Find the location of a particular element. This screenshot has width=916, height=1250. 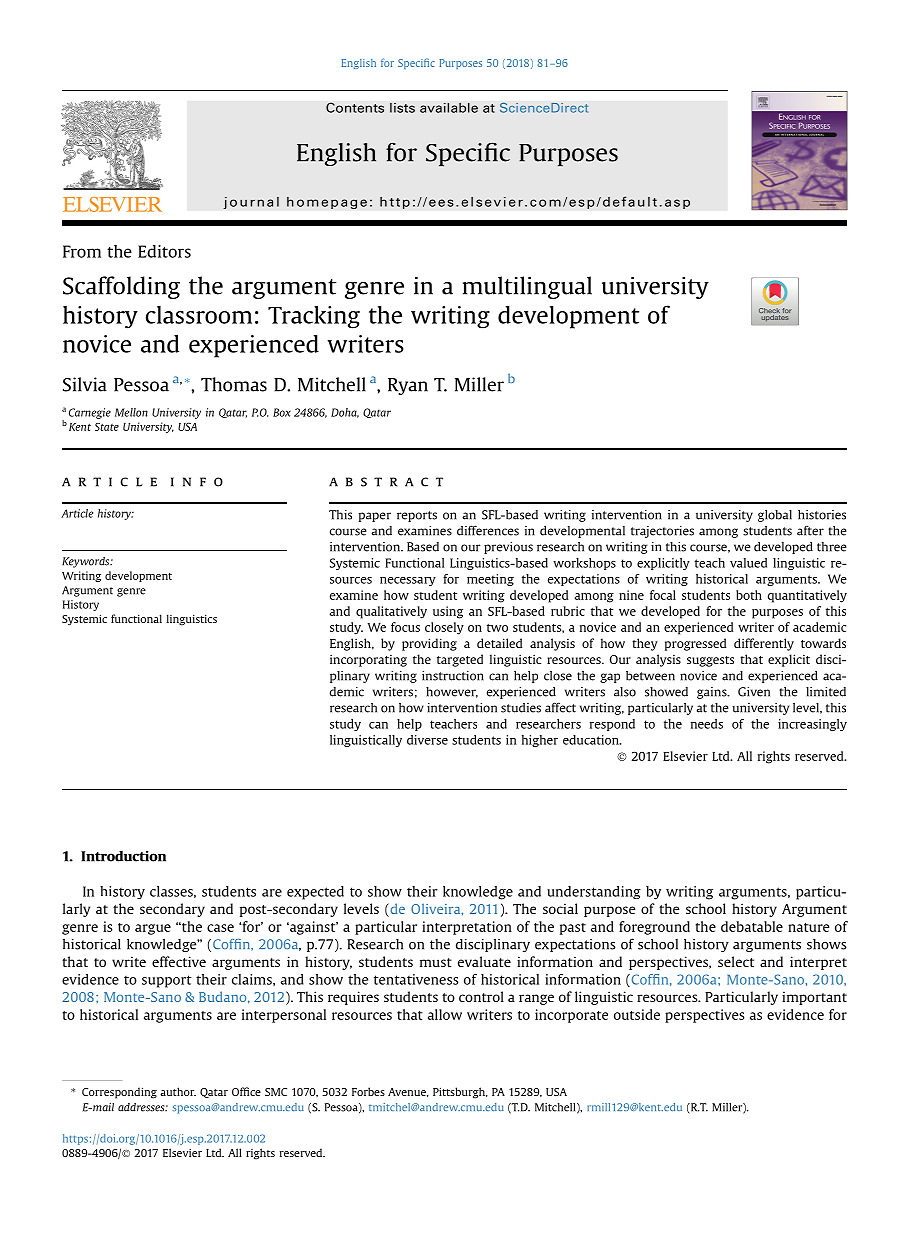

journal is located at coordinates (251, 203).
